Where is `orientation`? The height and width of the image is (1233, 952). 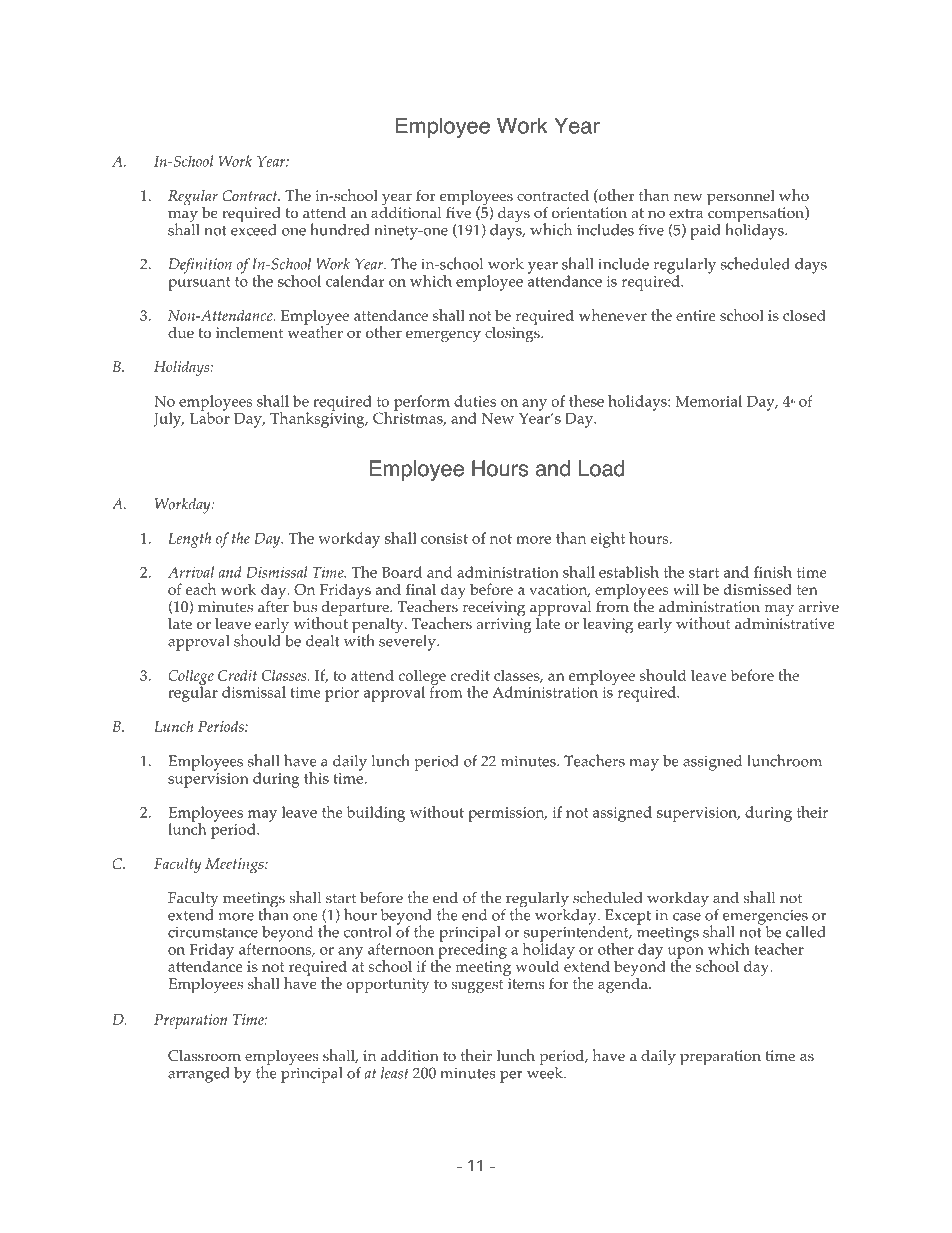 orientation is located at coordinates (589, 213).
